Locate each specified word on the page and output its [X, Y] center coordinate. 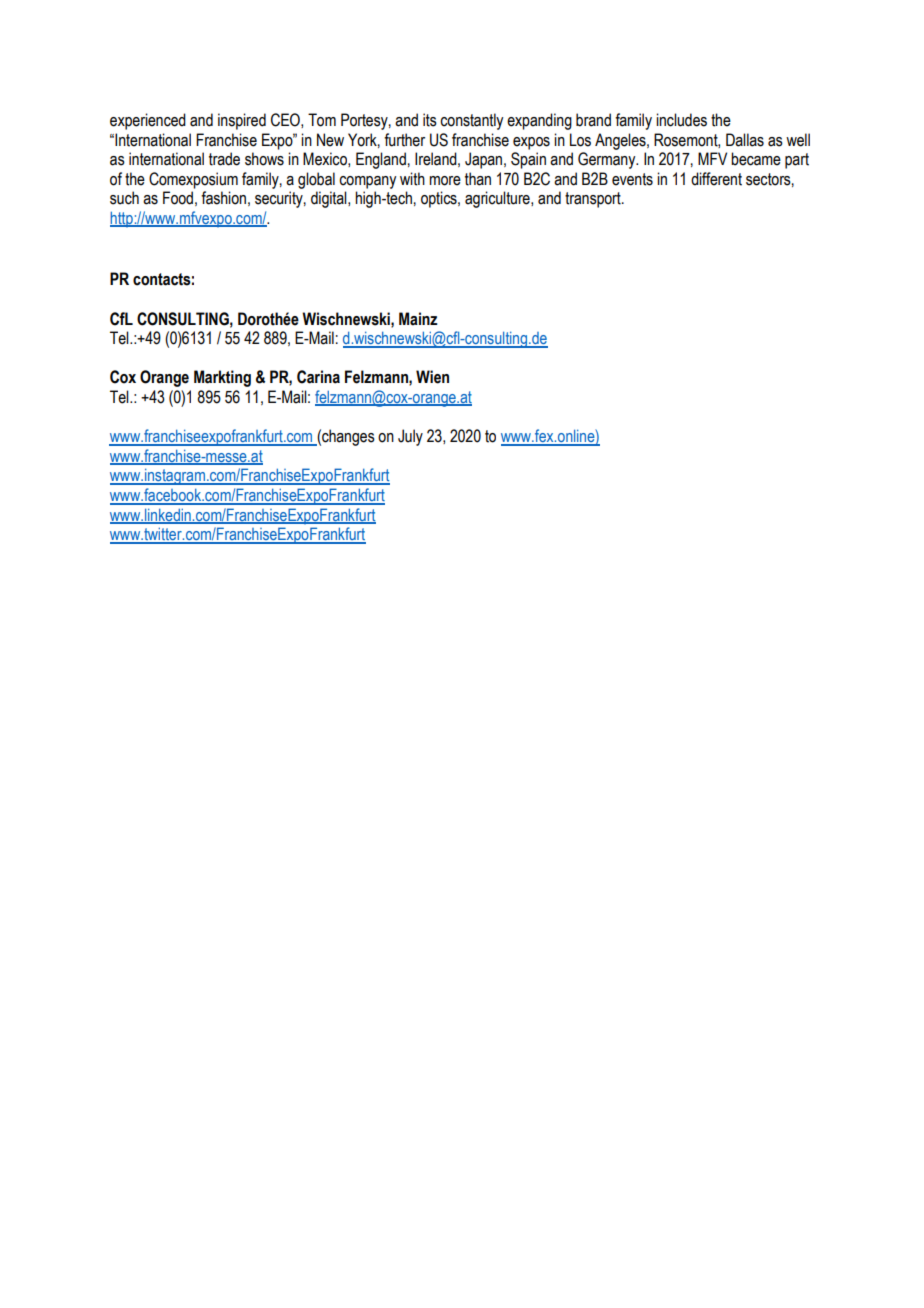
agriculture [498, 199]
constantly [471, 121]
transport [594, 200]
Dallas [745, 140]
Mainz [418, 319]
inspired [242, 121]
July [410, 437]
